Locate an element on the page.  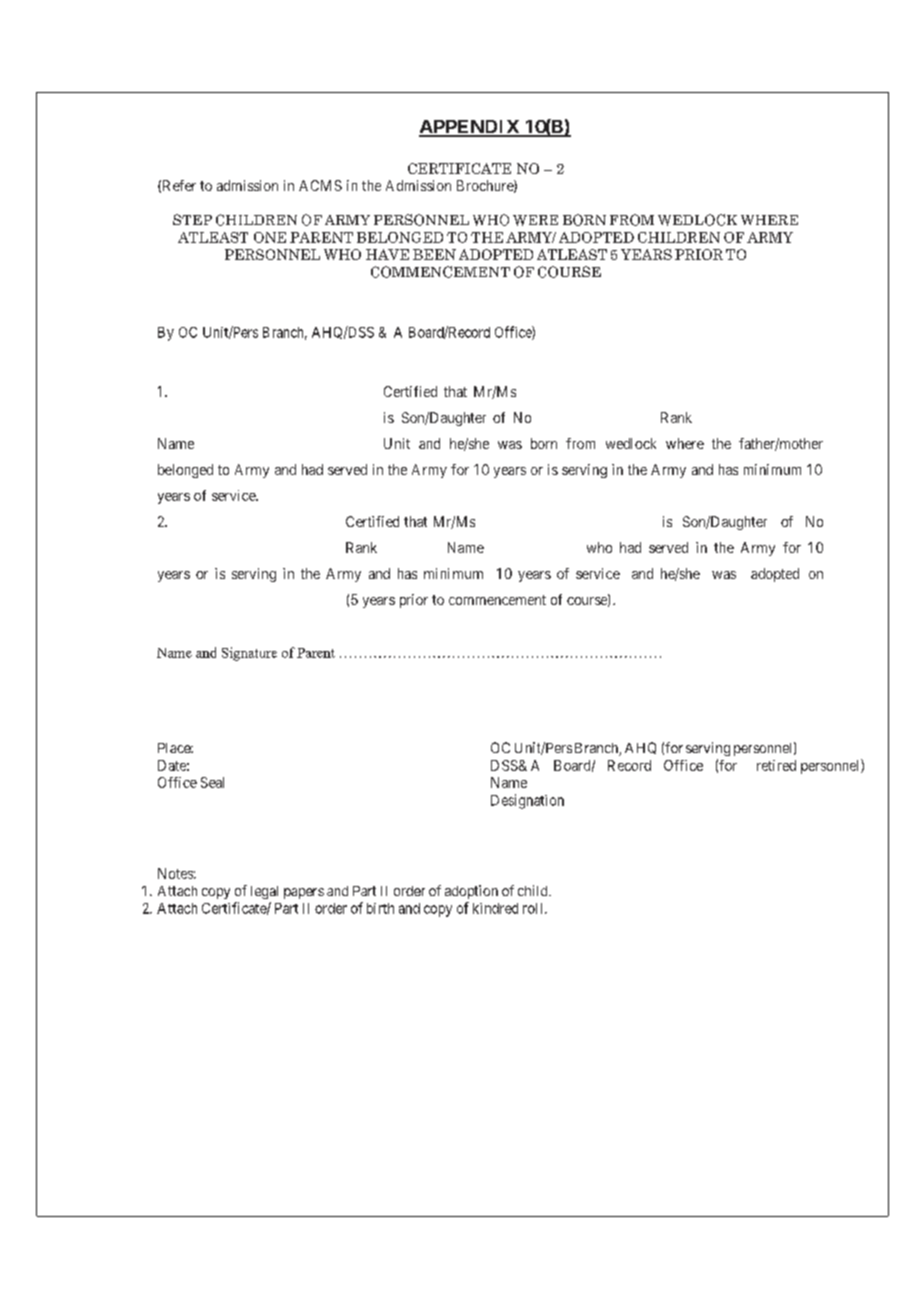
retired is located at coordinates (776, 765).
